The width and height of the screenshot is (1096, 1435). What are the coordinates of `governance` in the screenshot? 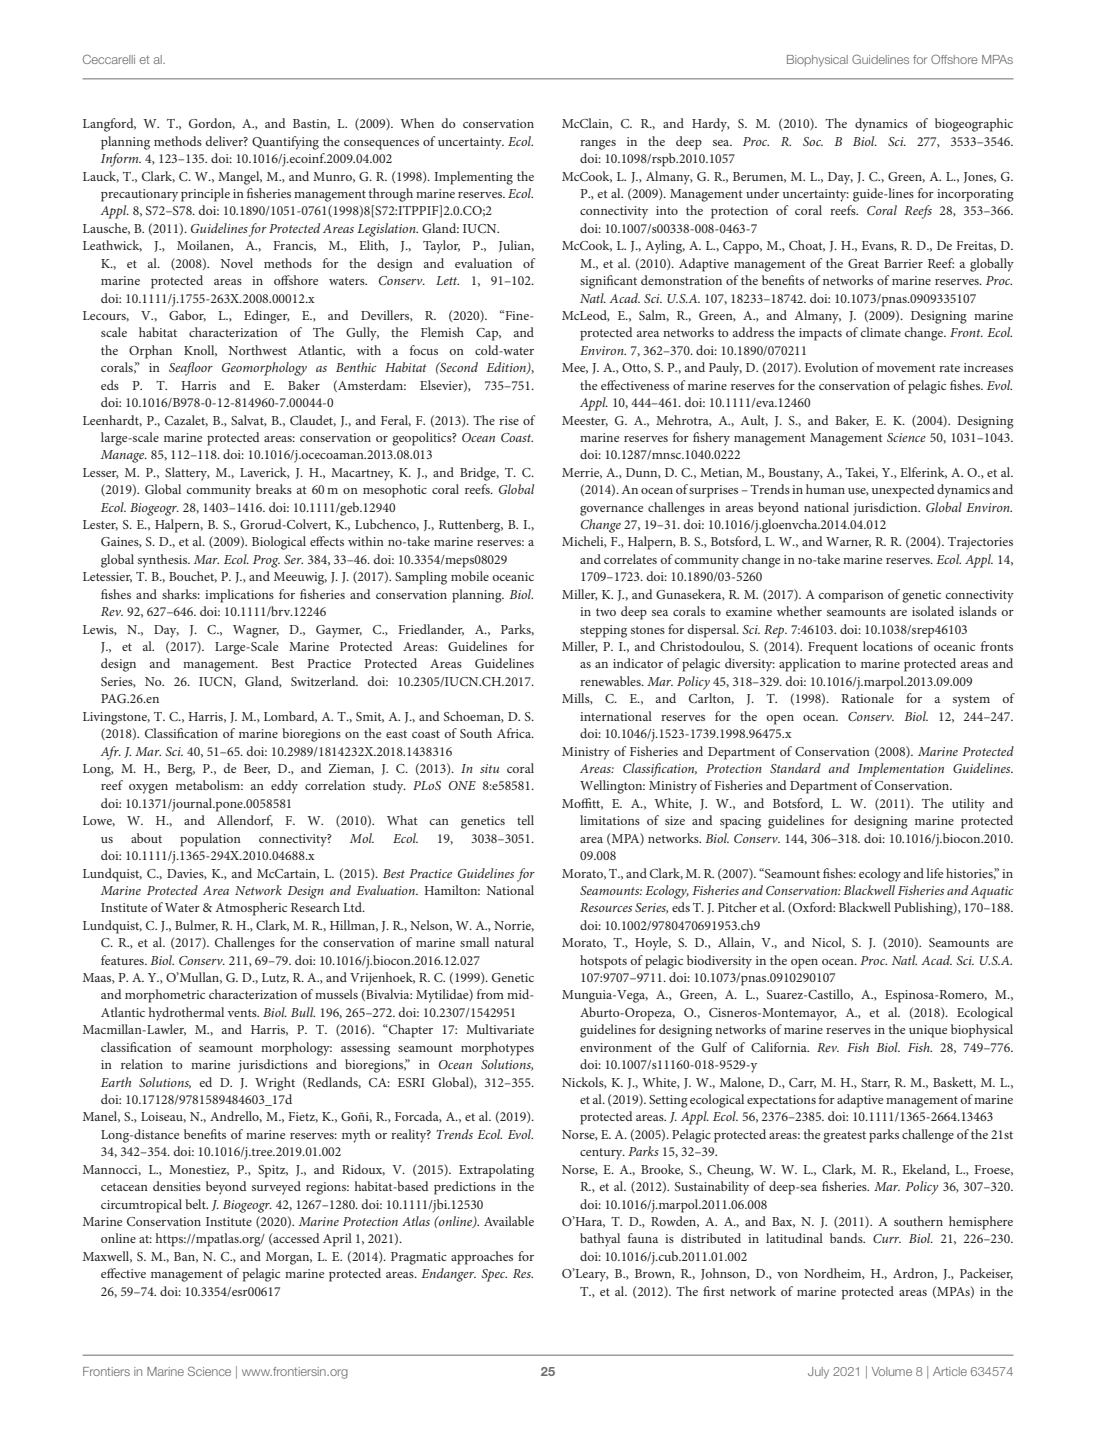 It's located at (611, 511).
